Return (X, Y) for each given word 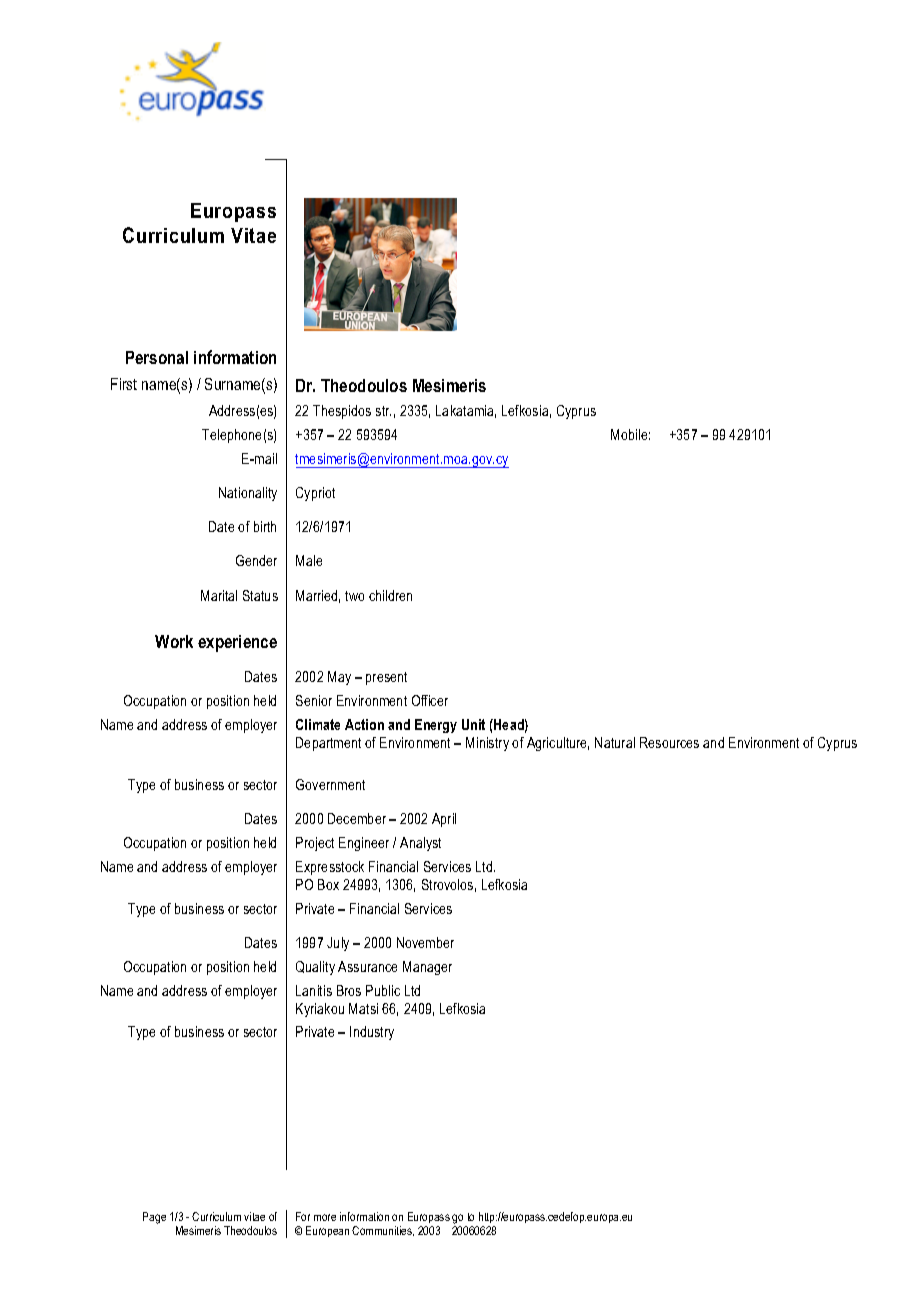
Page (154, 1218)
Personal (157, 357)
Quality (315, 968)
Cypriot (315, 494)
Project (315, 844)
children (390, 595)
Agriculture (558, 744)
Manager (427, 968)
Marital (219, 595)
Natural (615, 742)
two (354, 596)
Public (383, 990)
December (357, 818)
